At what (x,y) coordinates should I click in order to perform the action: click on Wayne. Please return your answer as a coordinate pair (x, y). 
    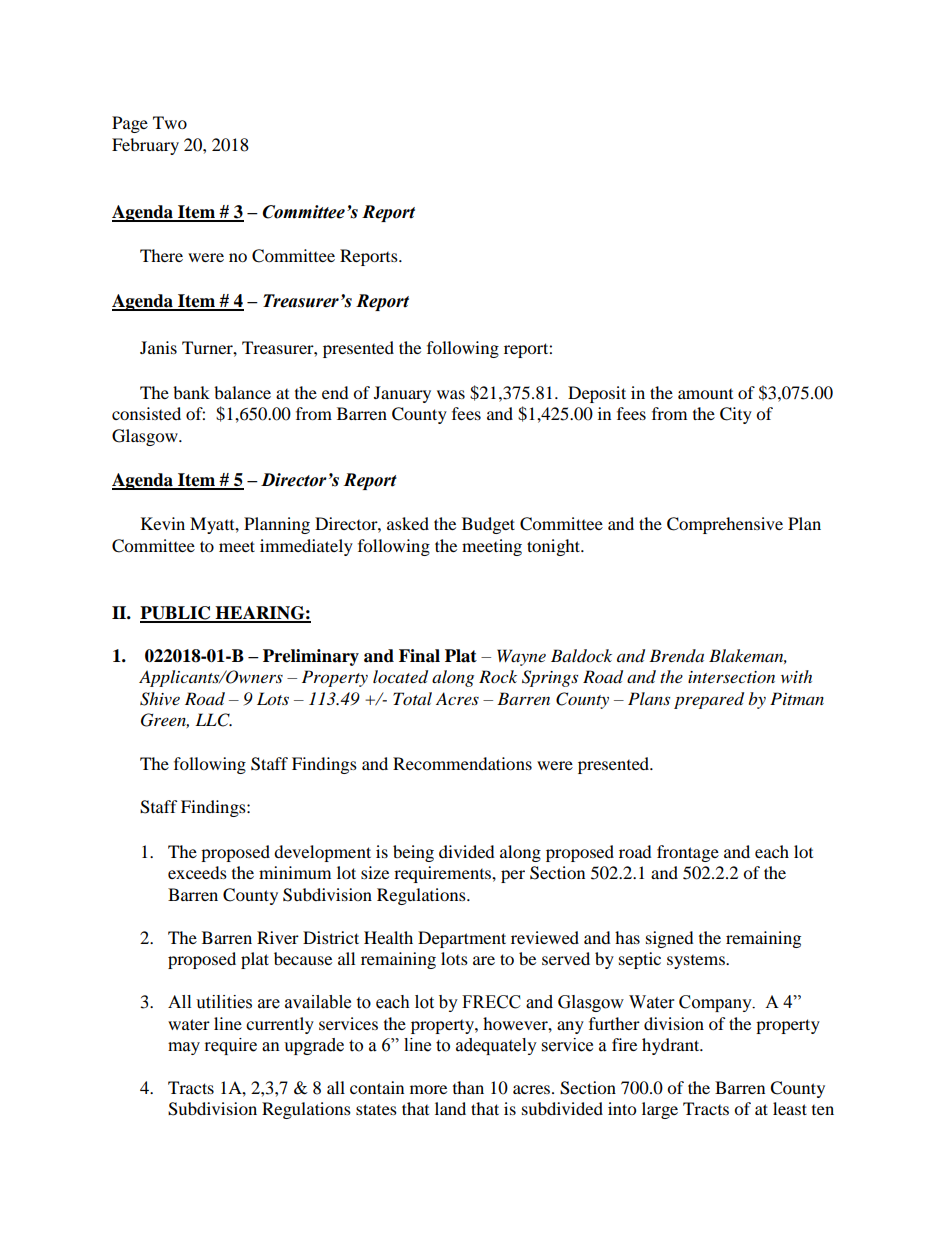
    Looking at the image, I should click on (521, 657).
